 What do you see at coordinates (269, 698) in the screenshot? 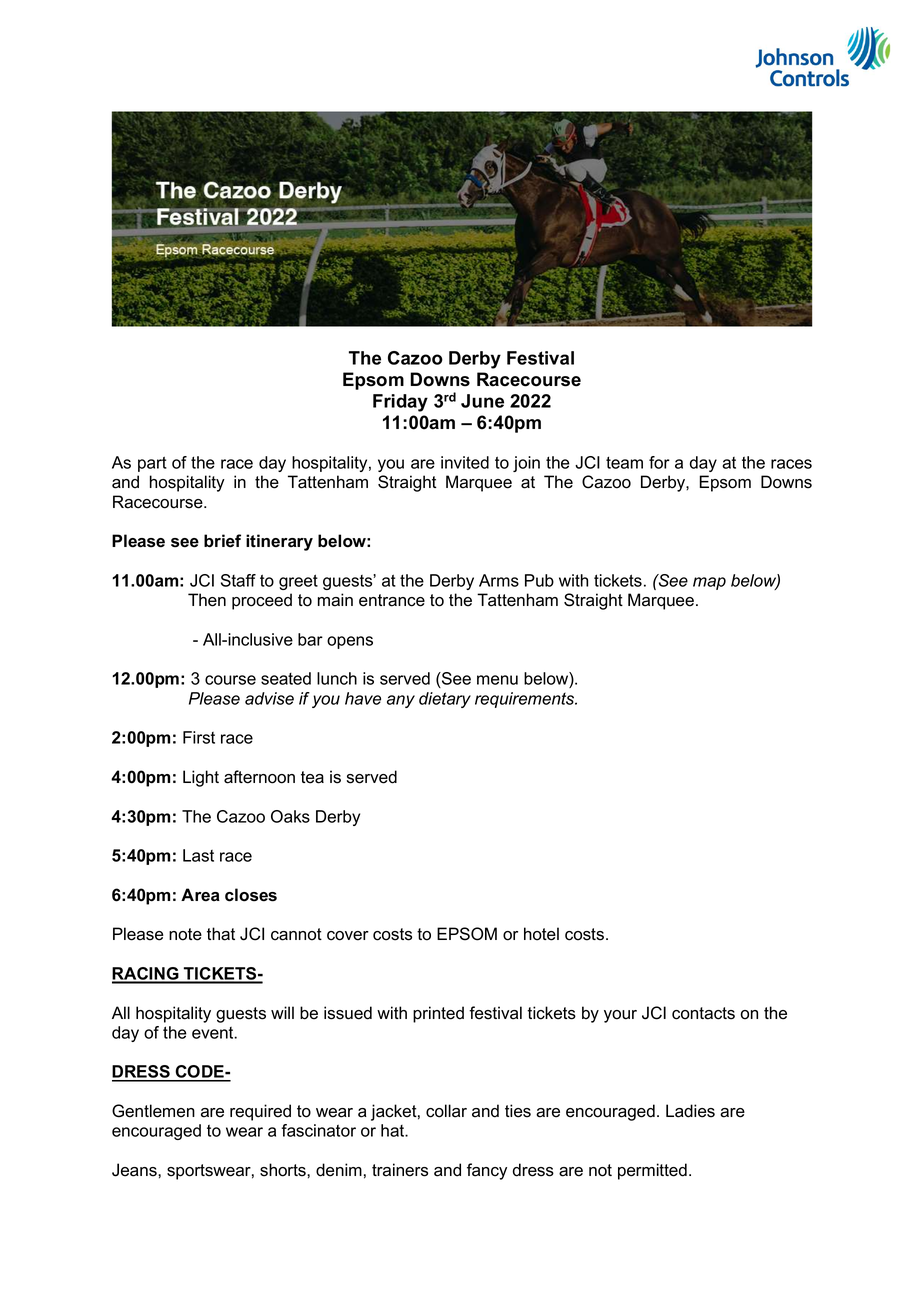
I see `advise` at bounding box center [269, 698].
